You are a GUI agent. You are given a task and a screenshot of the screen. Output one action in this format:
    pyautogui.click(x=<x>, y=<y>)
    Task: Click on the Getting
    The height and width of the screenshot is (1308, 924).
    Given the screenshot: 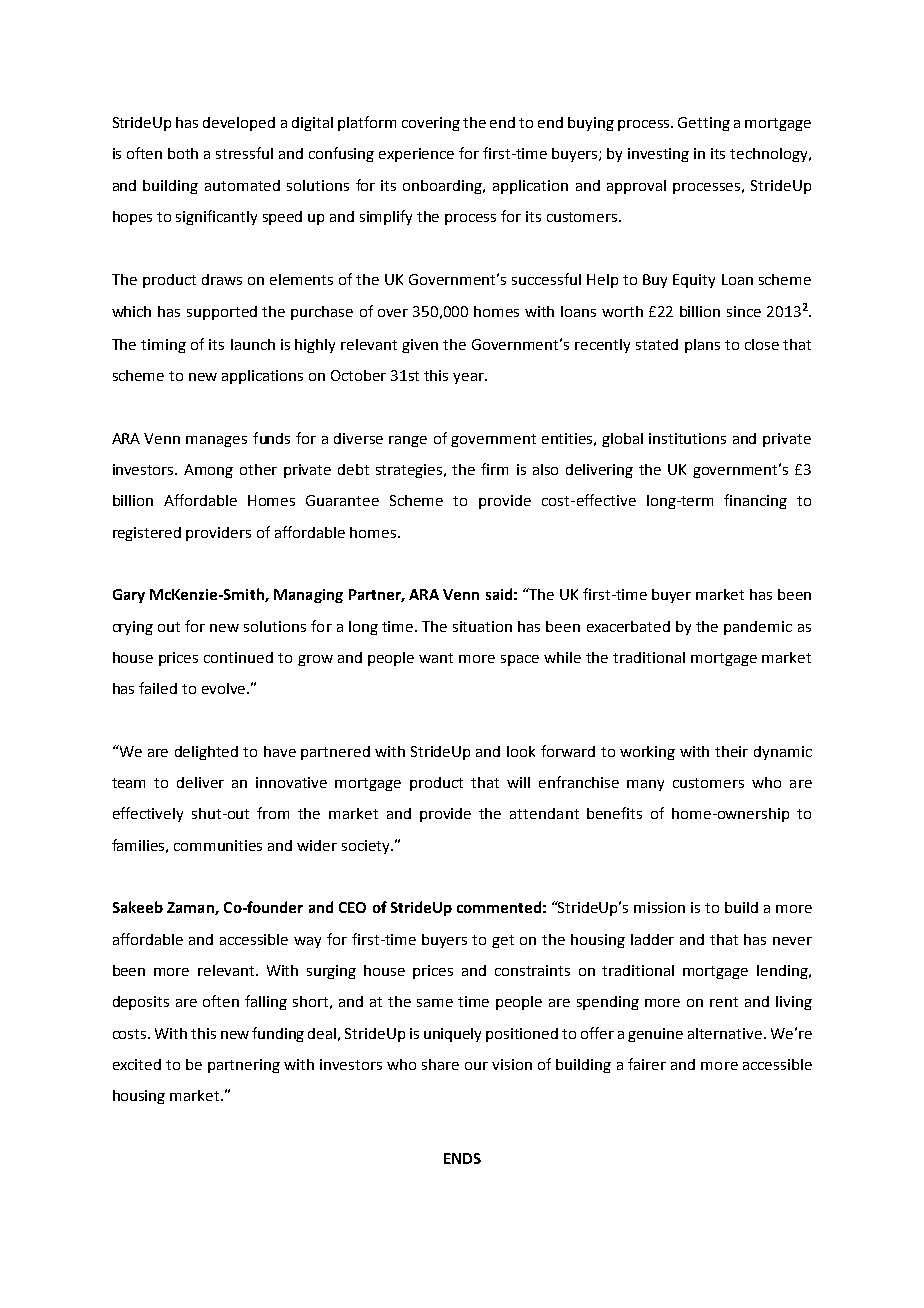 What is the action you would take?
    pyautogui.click(x=704, y=124)
